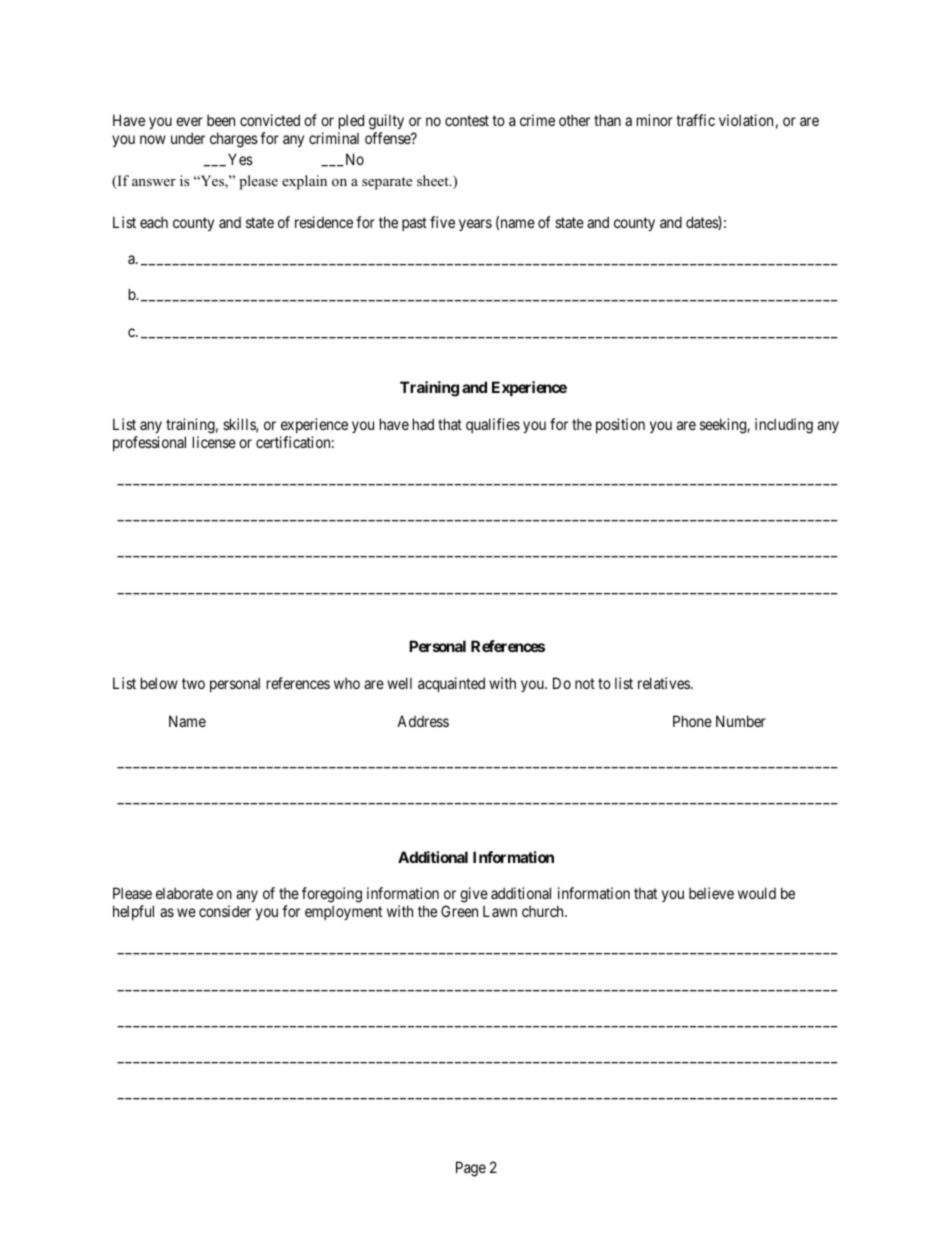 This screenshot has width=952, height=1233. Describe the element at coordinates (474, 896) in the screenshot. I see `give` at that location.
